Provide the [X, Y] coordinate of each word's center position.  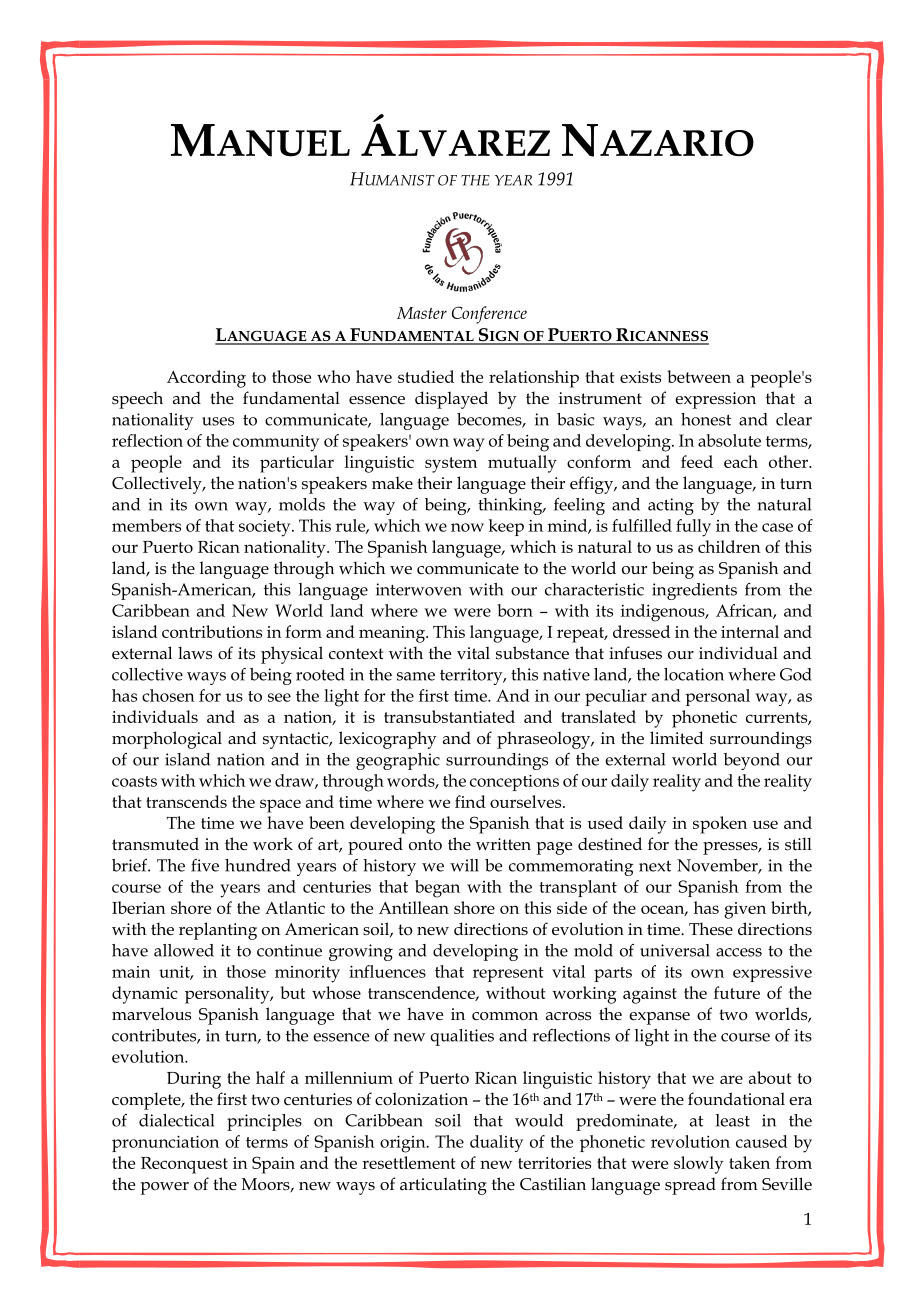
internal [750, 631]
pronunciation [165, 1143]
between [699, 376]
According [206, 379]
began [437, 889]
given [745, 910]
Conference [489, 315]
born [515, 610]
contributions [212, 631]
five [205, 865]
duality [496, 1143]
